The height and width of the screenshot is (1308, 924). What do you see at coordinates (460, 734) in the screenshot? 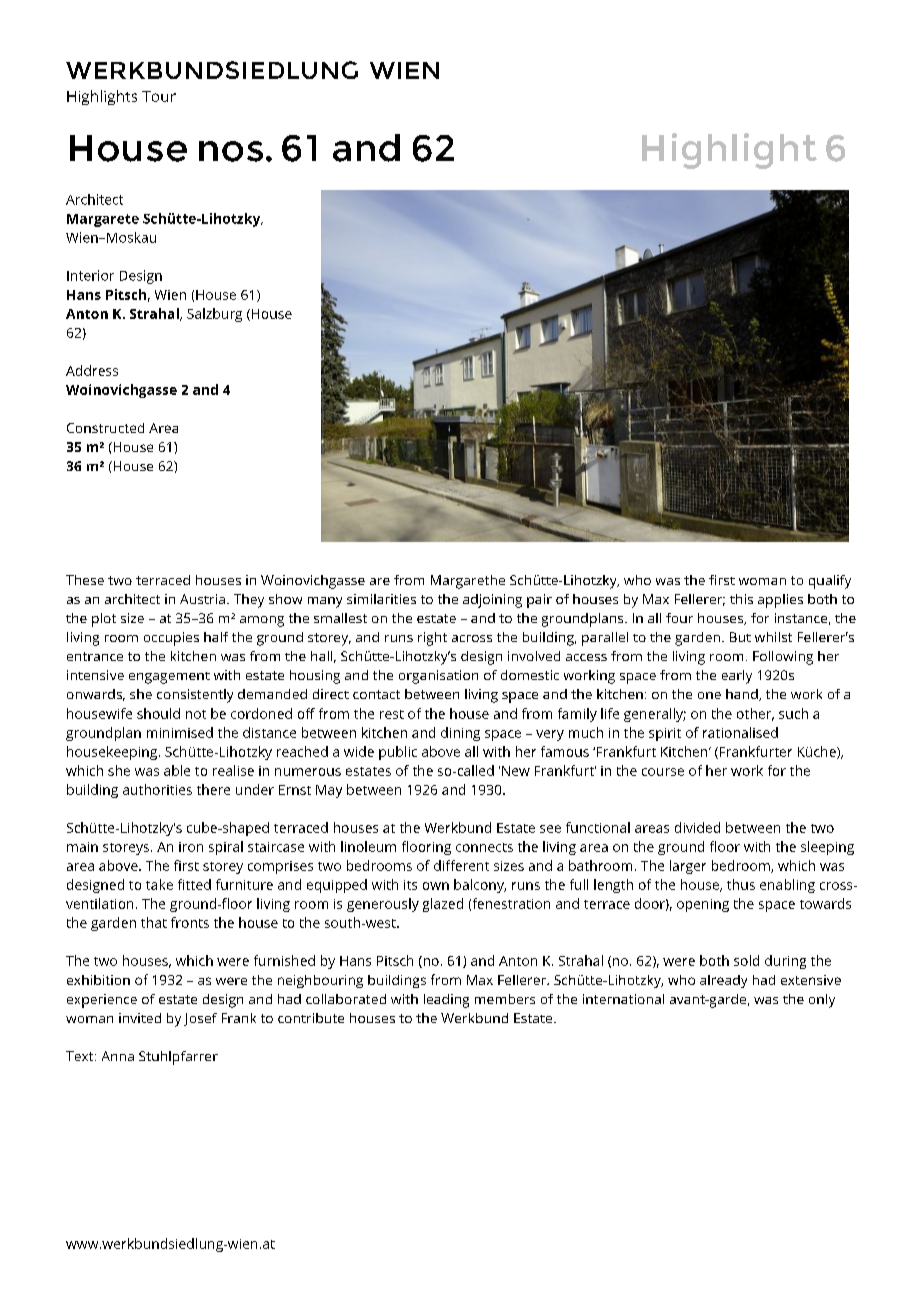
I see `dining` at bounding box center [460, 734].
